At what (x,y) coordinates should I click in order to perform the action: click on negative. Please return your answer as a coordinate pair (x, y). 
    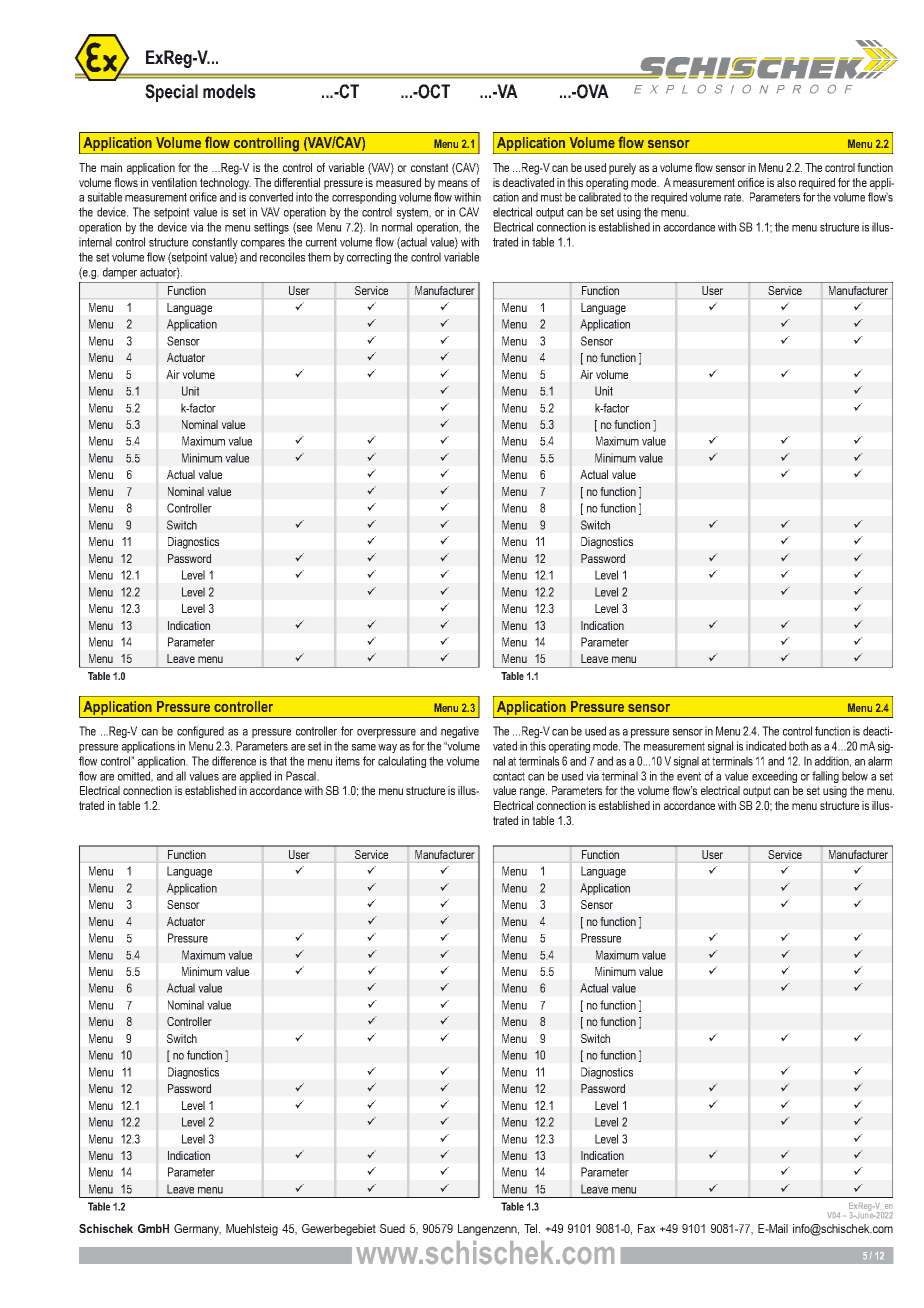
    Looking at the image, I should click on (460, 732).
